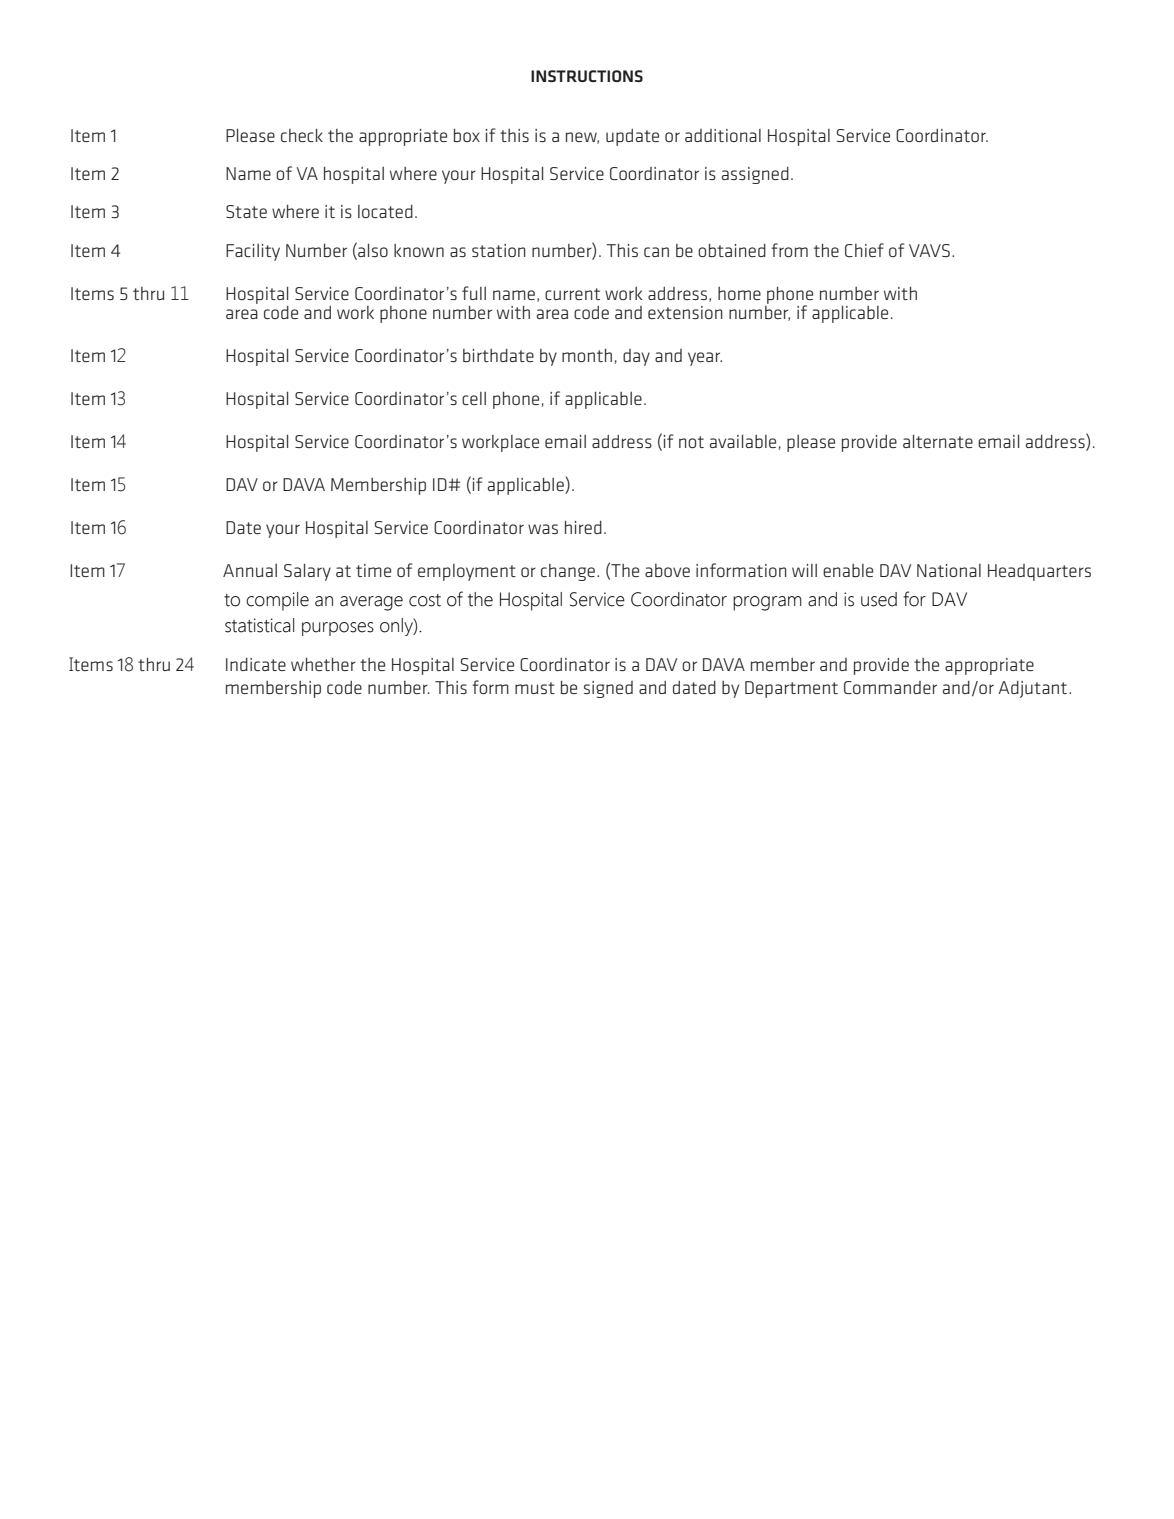 The width and height of the document is (1174, 1519). What do you see at coordinates (636, 357) in the document?
I see `day` at bounding box center [636, 357].
